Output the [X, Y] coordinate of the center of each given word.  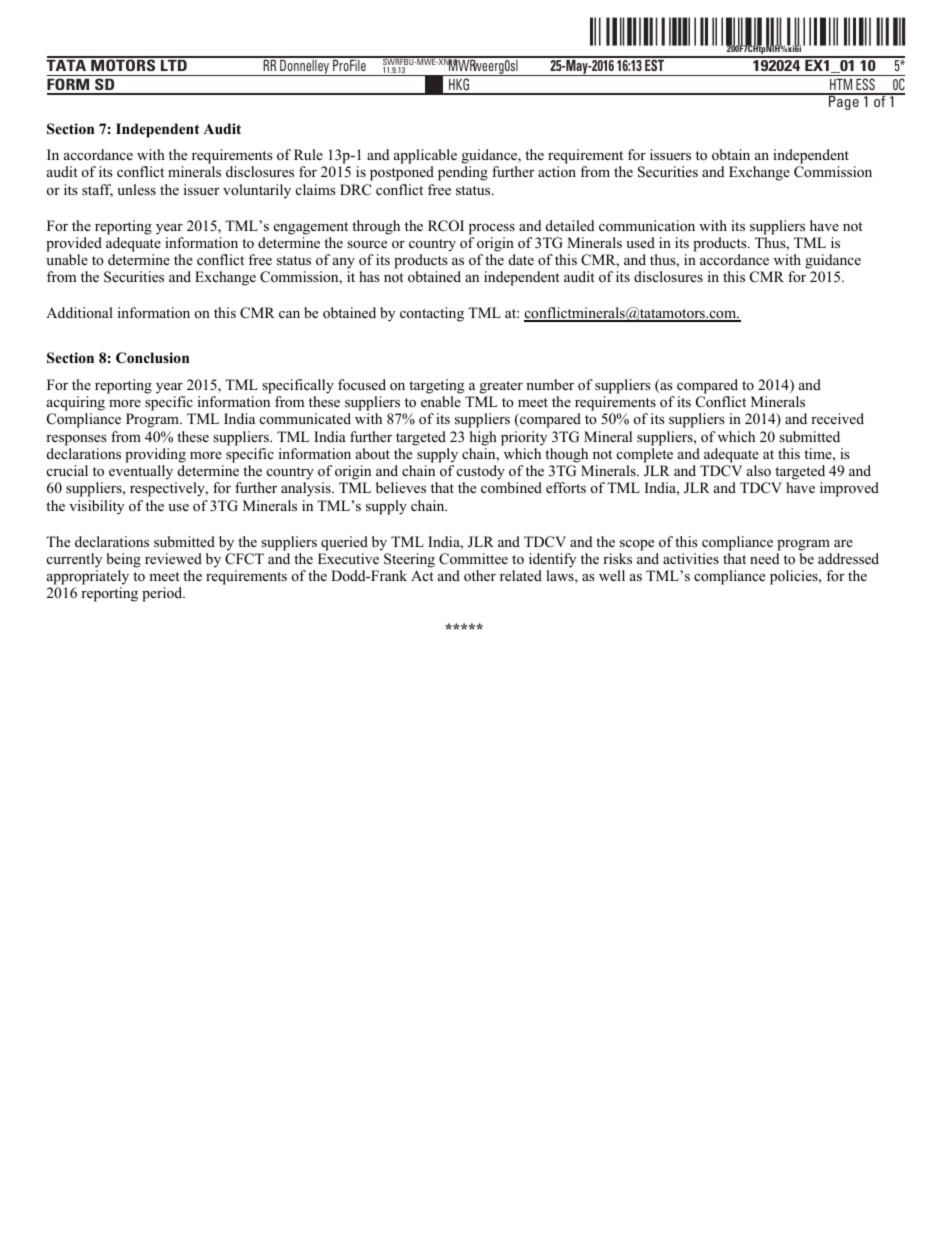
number [550, 384]
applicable [425, 156]
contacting [432, 314]
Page [844, 102]
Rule [308, 154]
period [163, 594]
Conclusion [152, 358]
